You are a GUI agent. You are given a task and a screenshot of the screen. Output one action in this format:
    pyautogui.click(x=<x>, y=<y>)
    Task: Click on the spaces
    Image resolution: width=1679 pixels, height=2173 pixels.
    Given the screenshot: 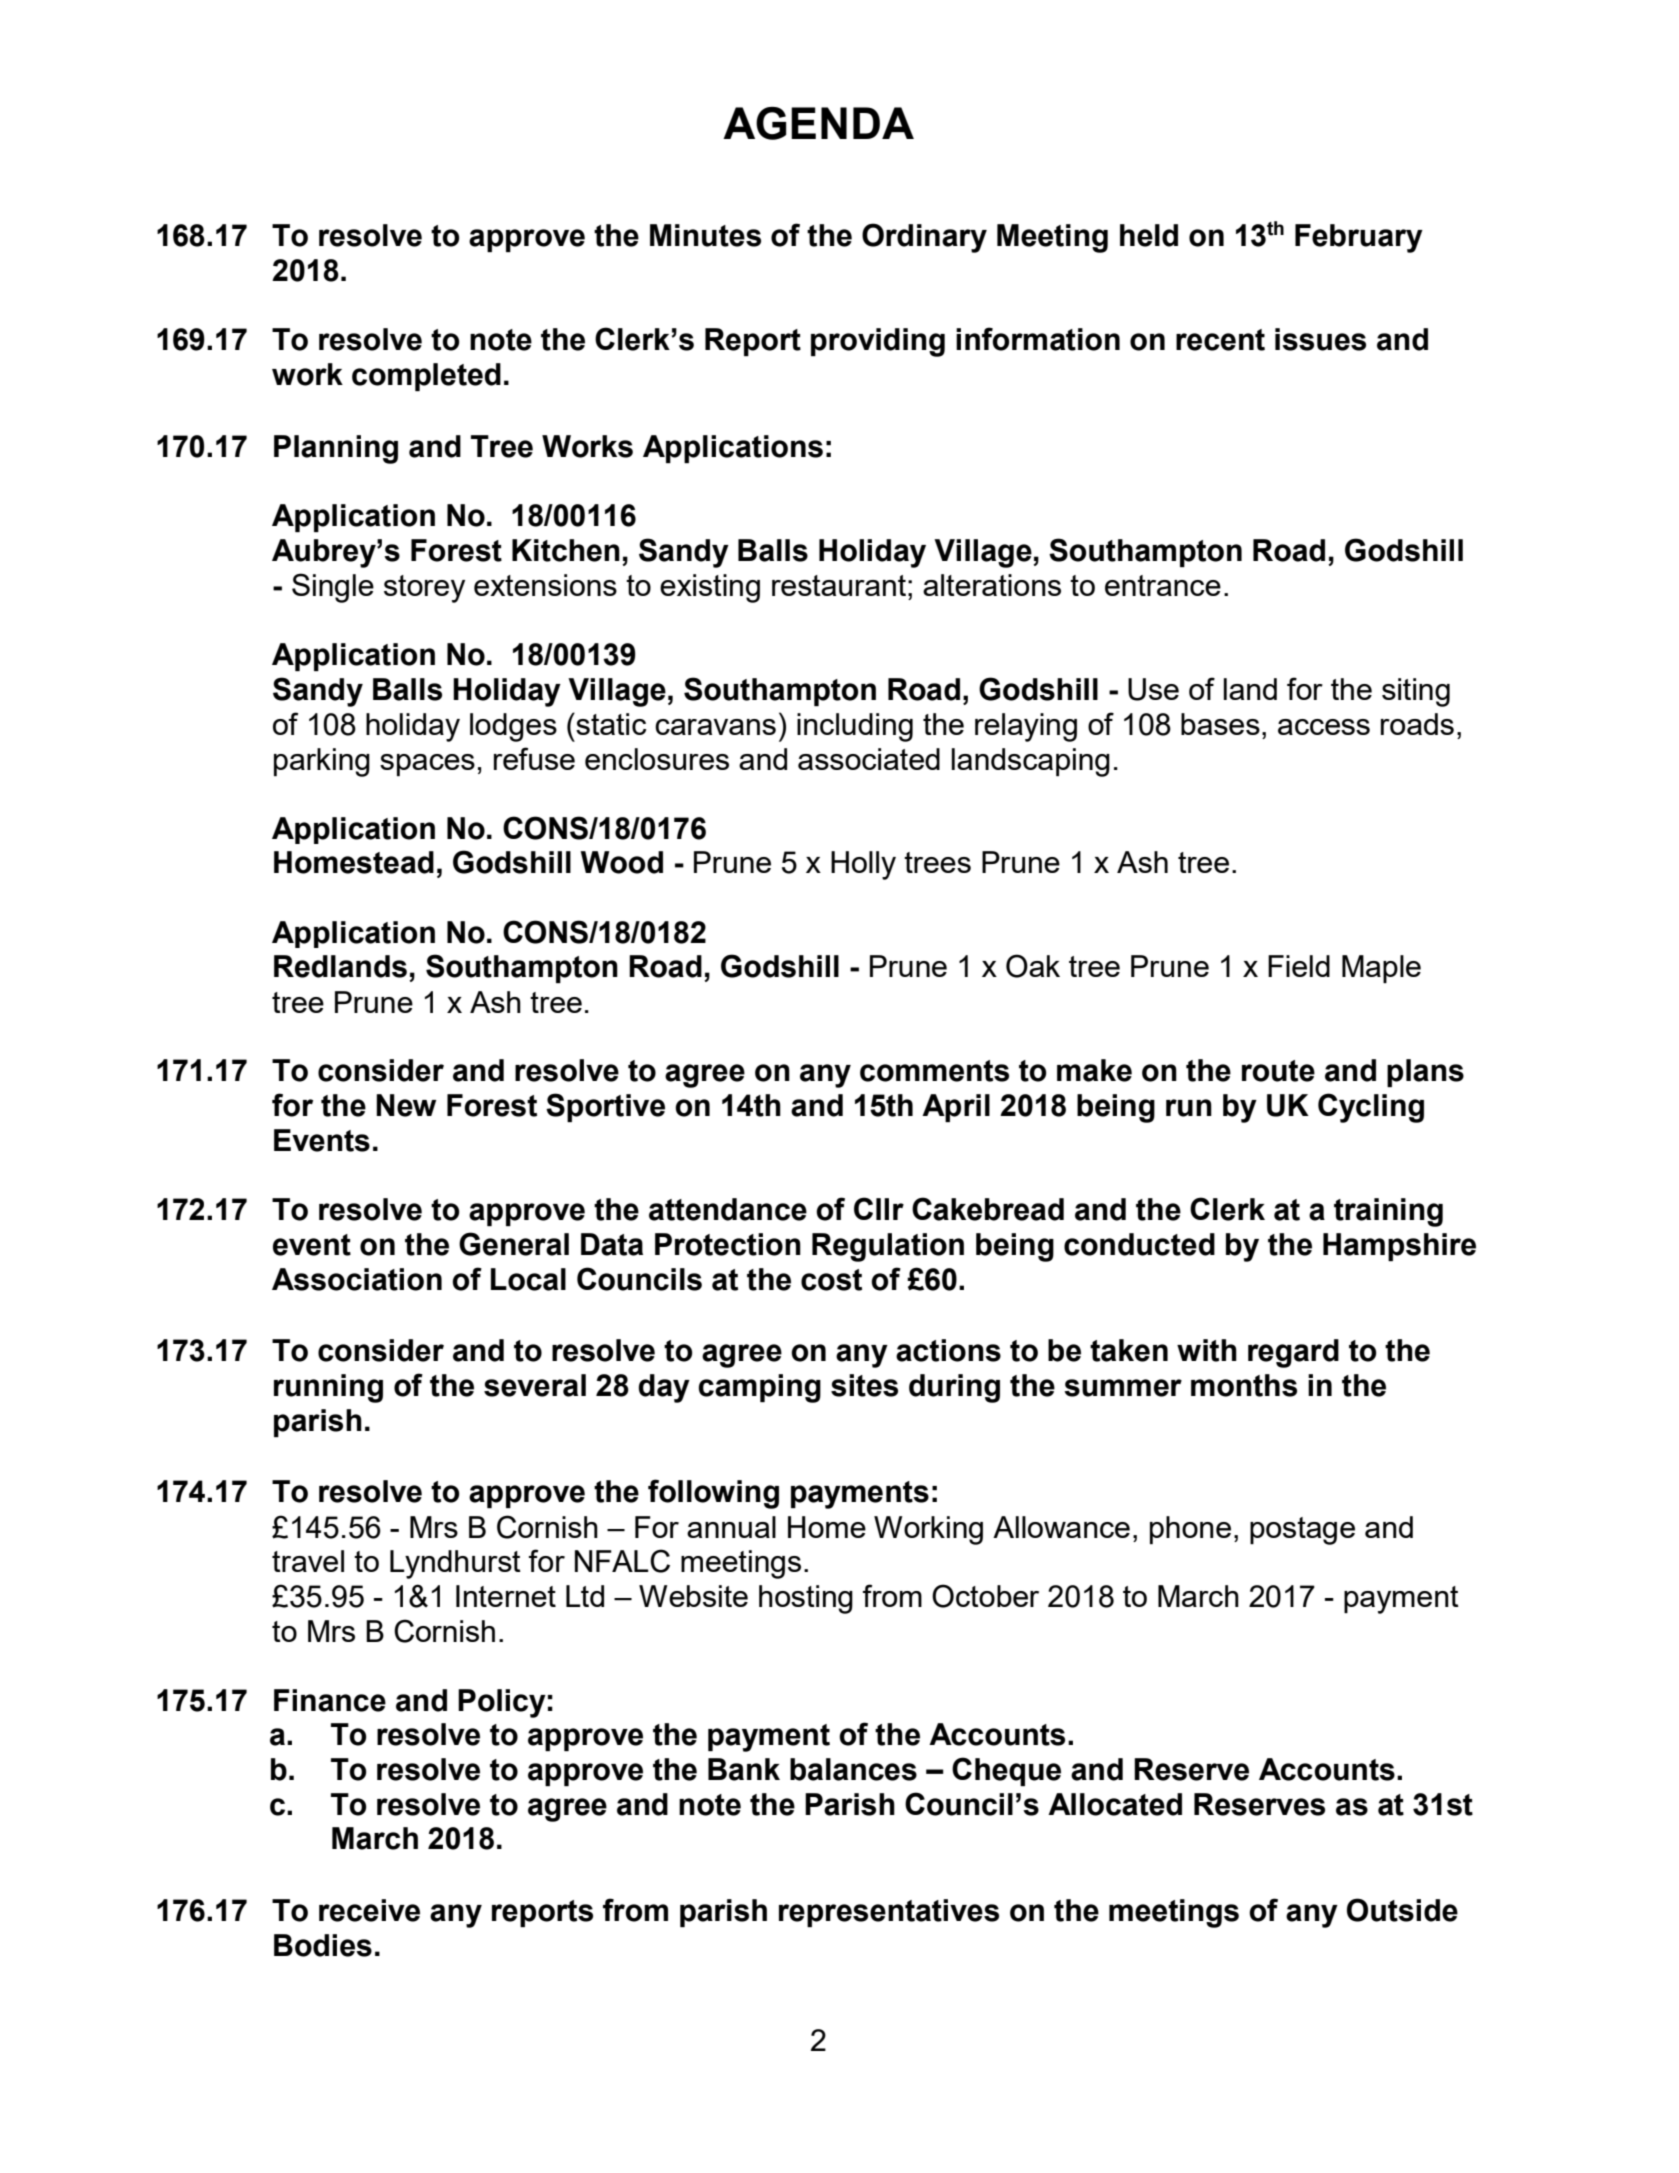 What is the action you would take?
    pyautogui.click(x=427, y=765)
